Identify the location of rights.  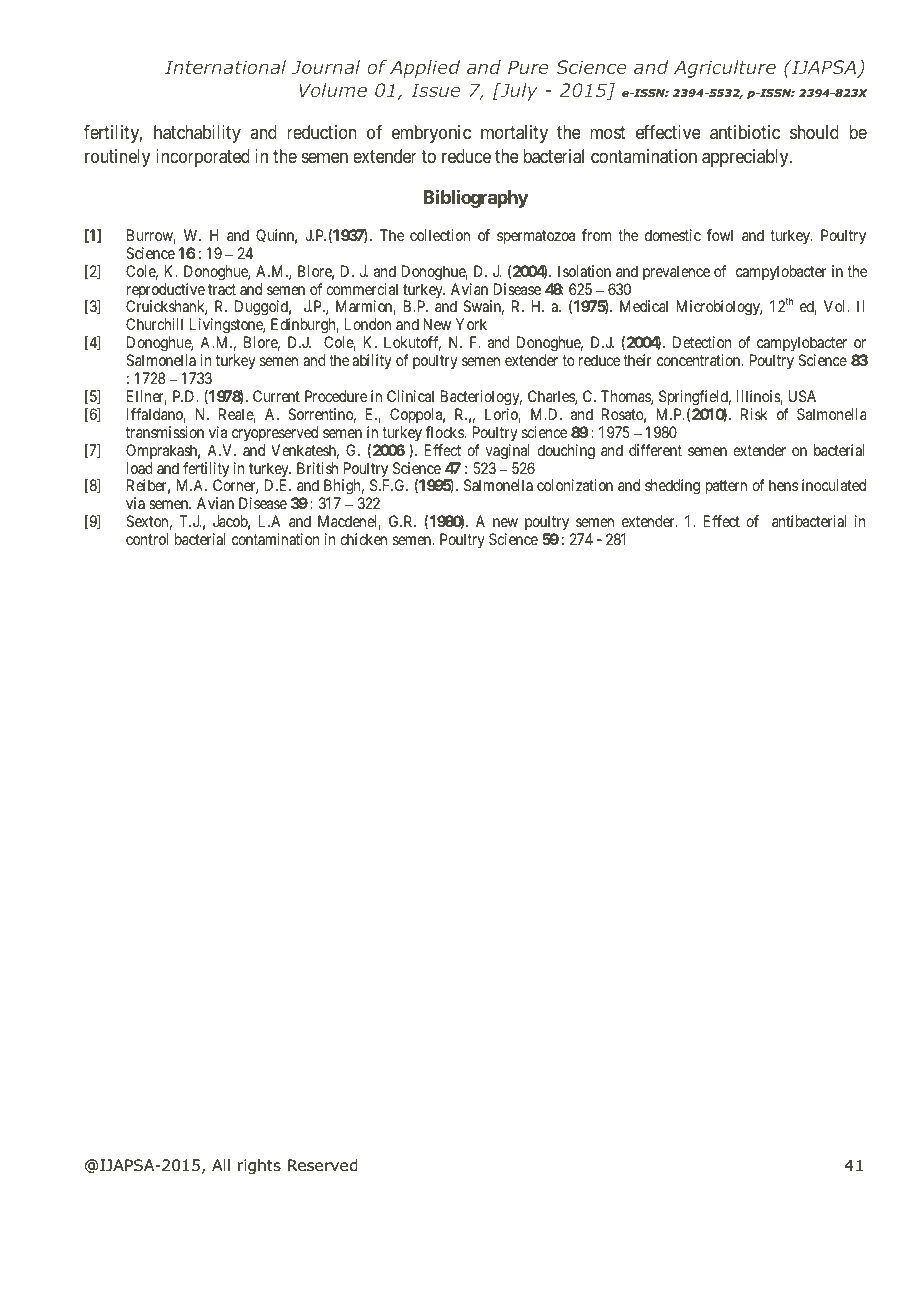
(259, 1167).
